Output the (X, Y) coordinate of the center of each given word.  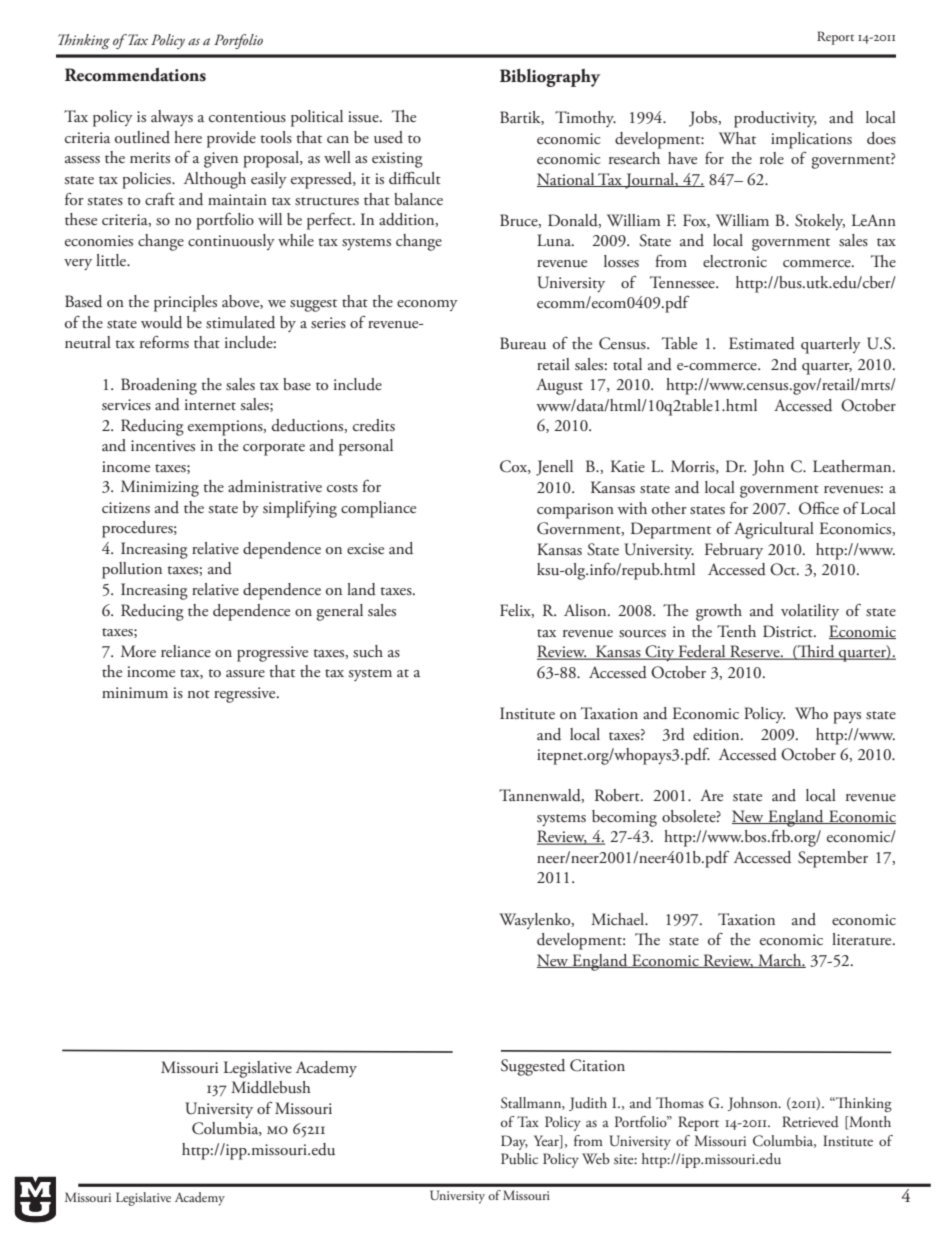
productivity (775, 119)
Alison (586, 610)
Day (514, 1142)
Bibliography (550, 78)
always (172, 118)
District (789, 631)
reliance (186, 651)
